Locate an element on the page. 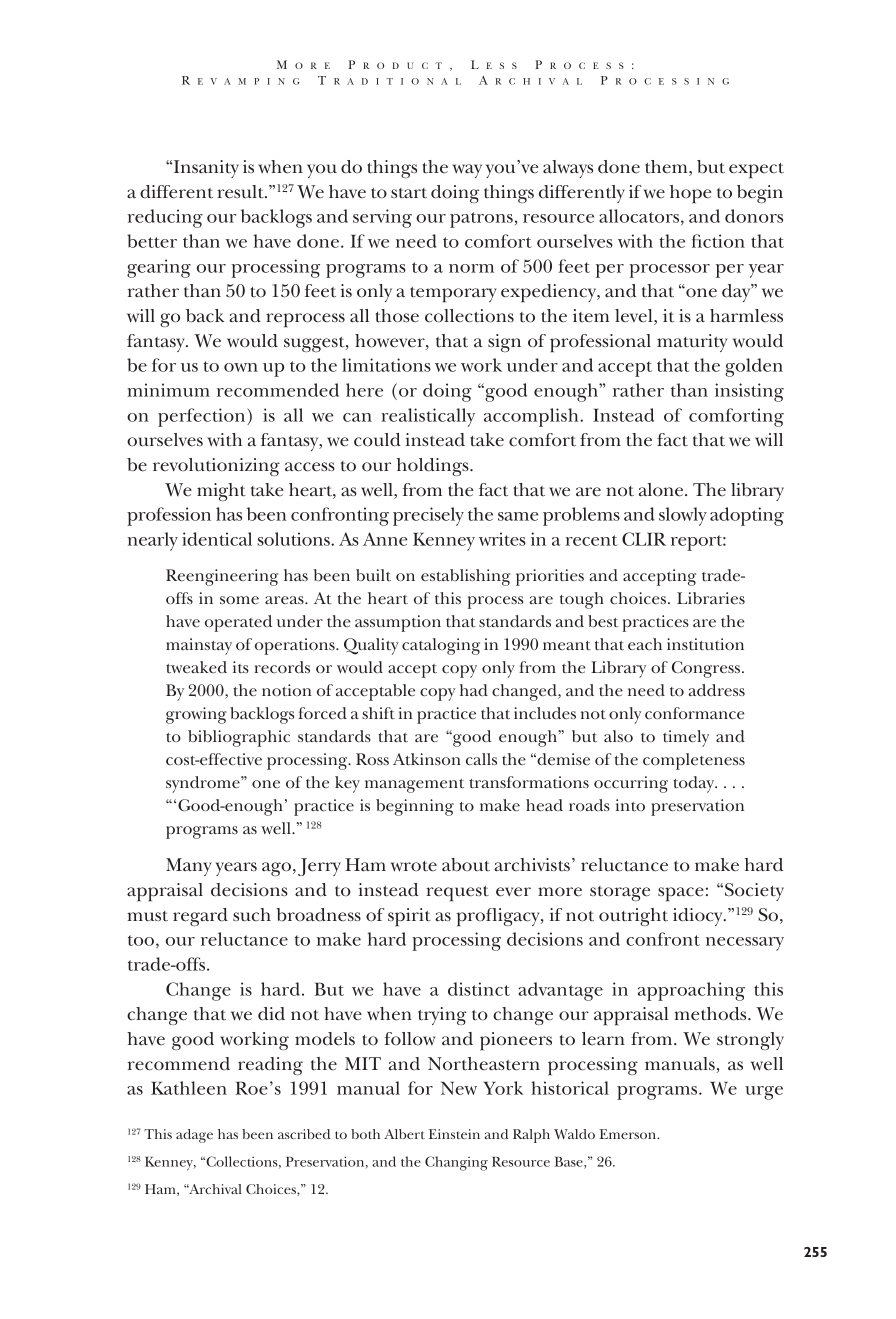 Image resolution: width=896 pixels, height=1319 pixels. adage is located at coordinates (194, 1136).
